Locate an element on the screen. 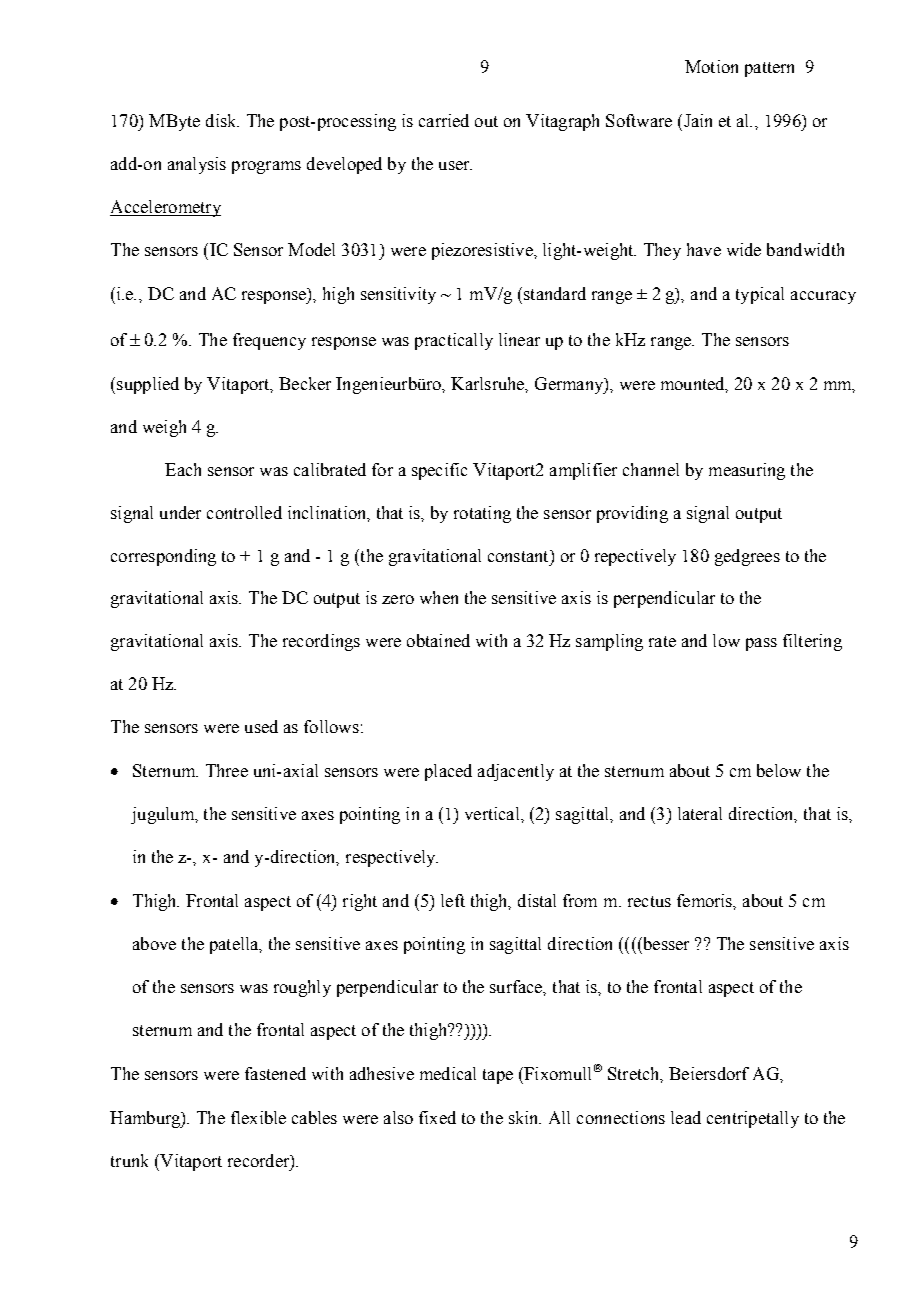 The width and height of the screenshot is (924, 1308). Three is located at coordinates (227, 770).
